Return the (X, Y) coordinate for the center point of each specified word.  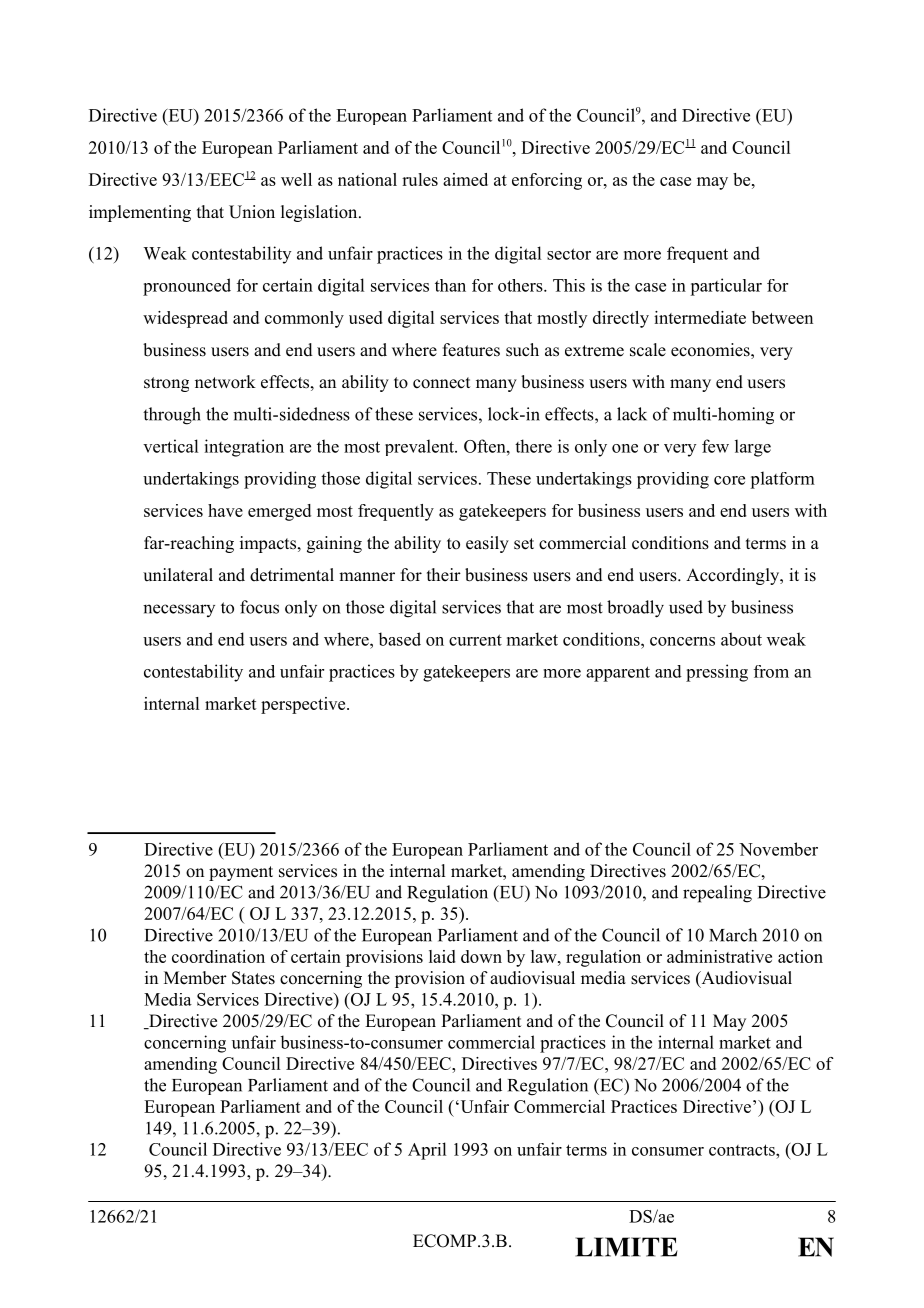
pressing (717, 673)
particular (726, 287)
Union (252, 212)
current (475, 640)
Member (195, 978)
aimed (465, 179)
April (427, 1151)
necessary (179, 610)
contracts (743, 1150)
